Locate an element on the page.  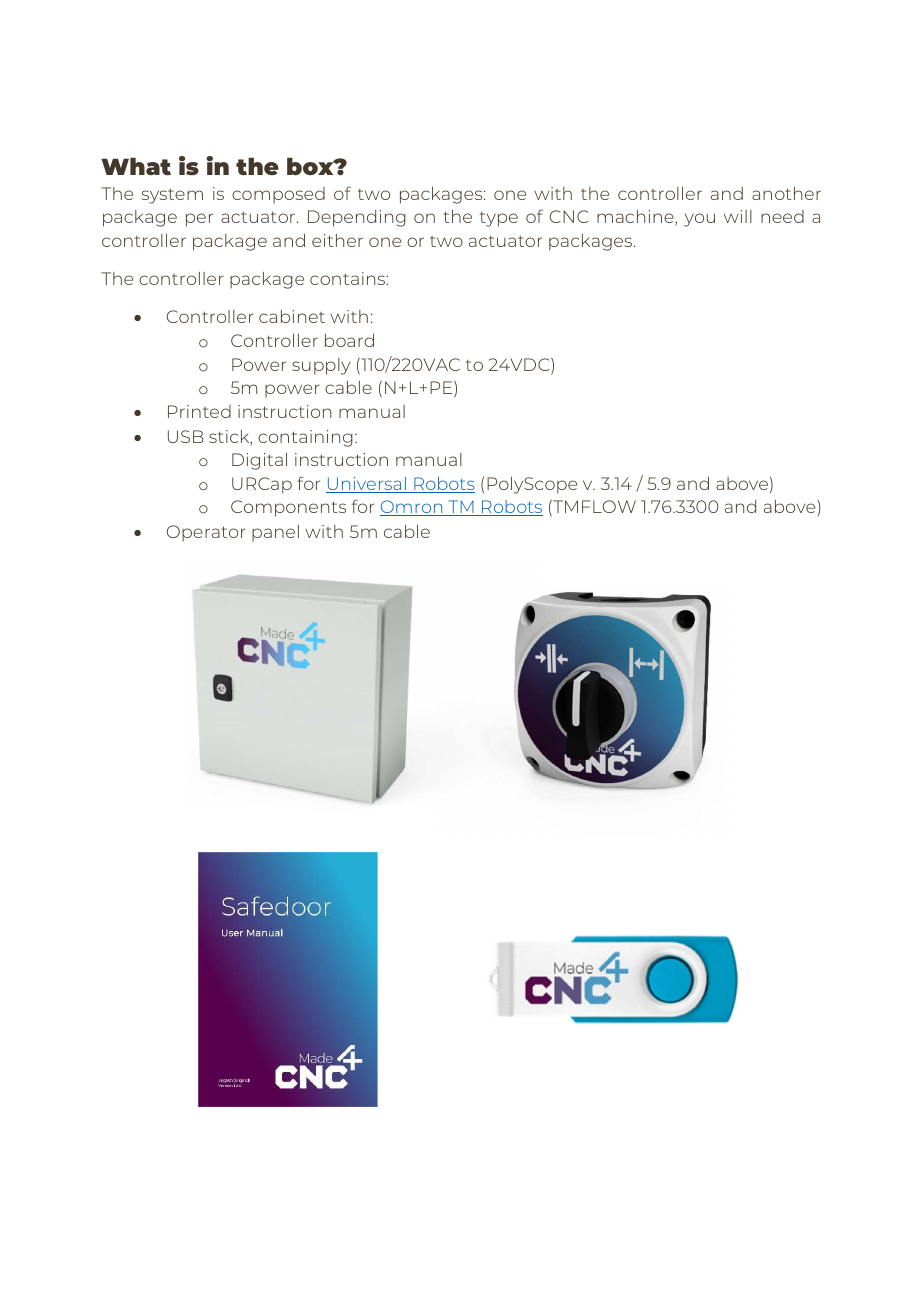
either is located at coordinates (337, 240).
